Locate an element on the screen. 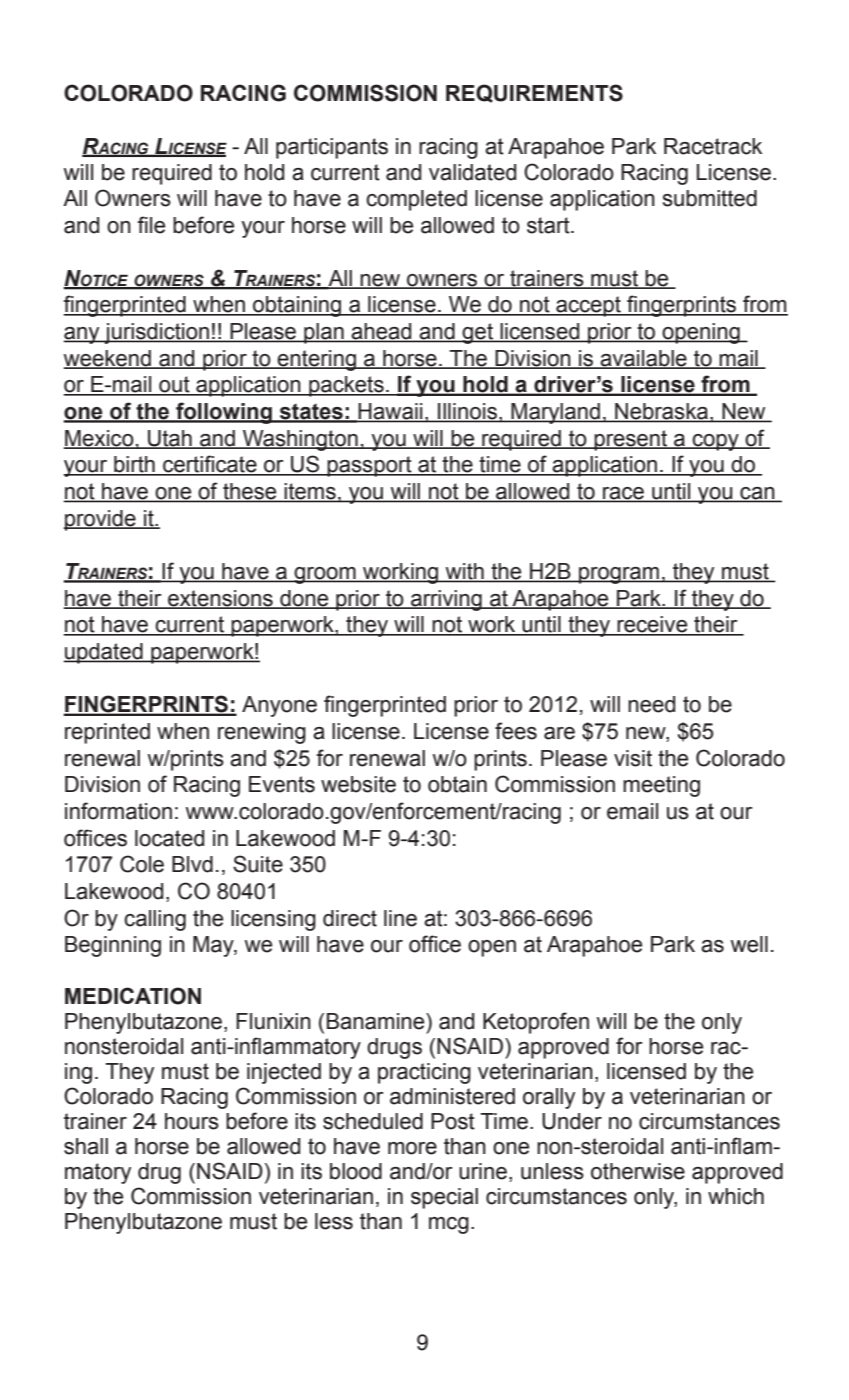 Image resolution: width=849 pixels, height=1400 pixels. website is located at coordinates (358, 784).
